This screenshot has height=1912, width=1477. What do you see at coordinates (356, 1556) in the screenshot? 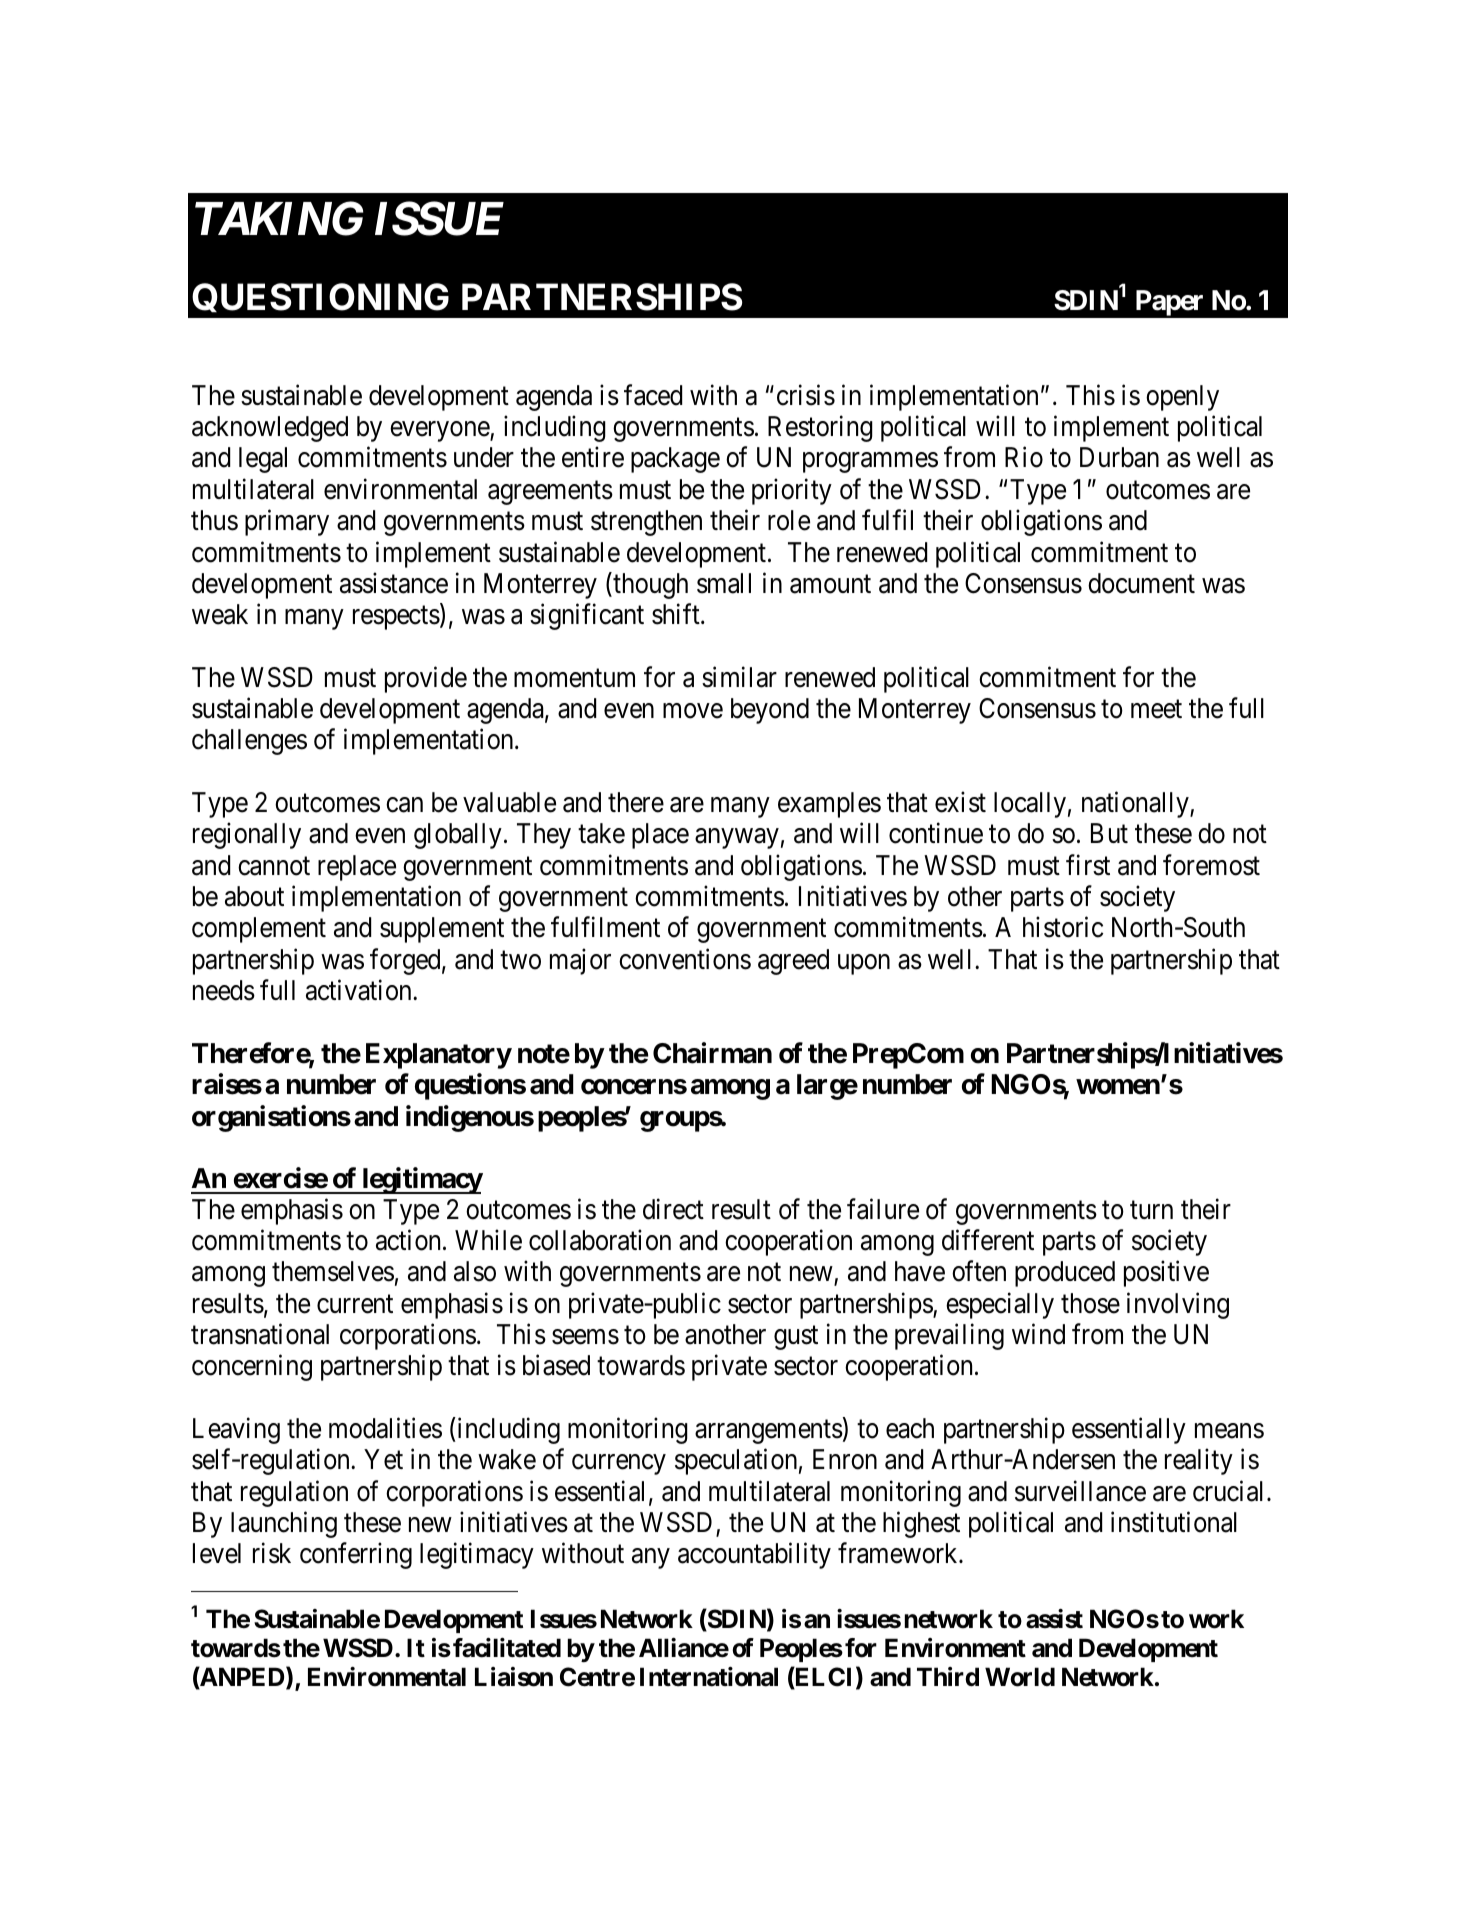
I see `conferring` at bounding box center [356, 1556].
